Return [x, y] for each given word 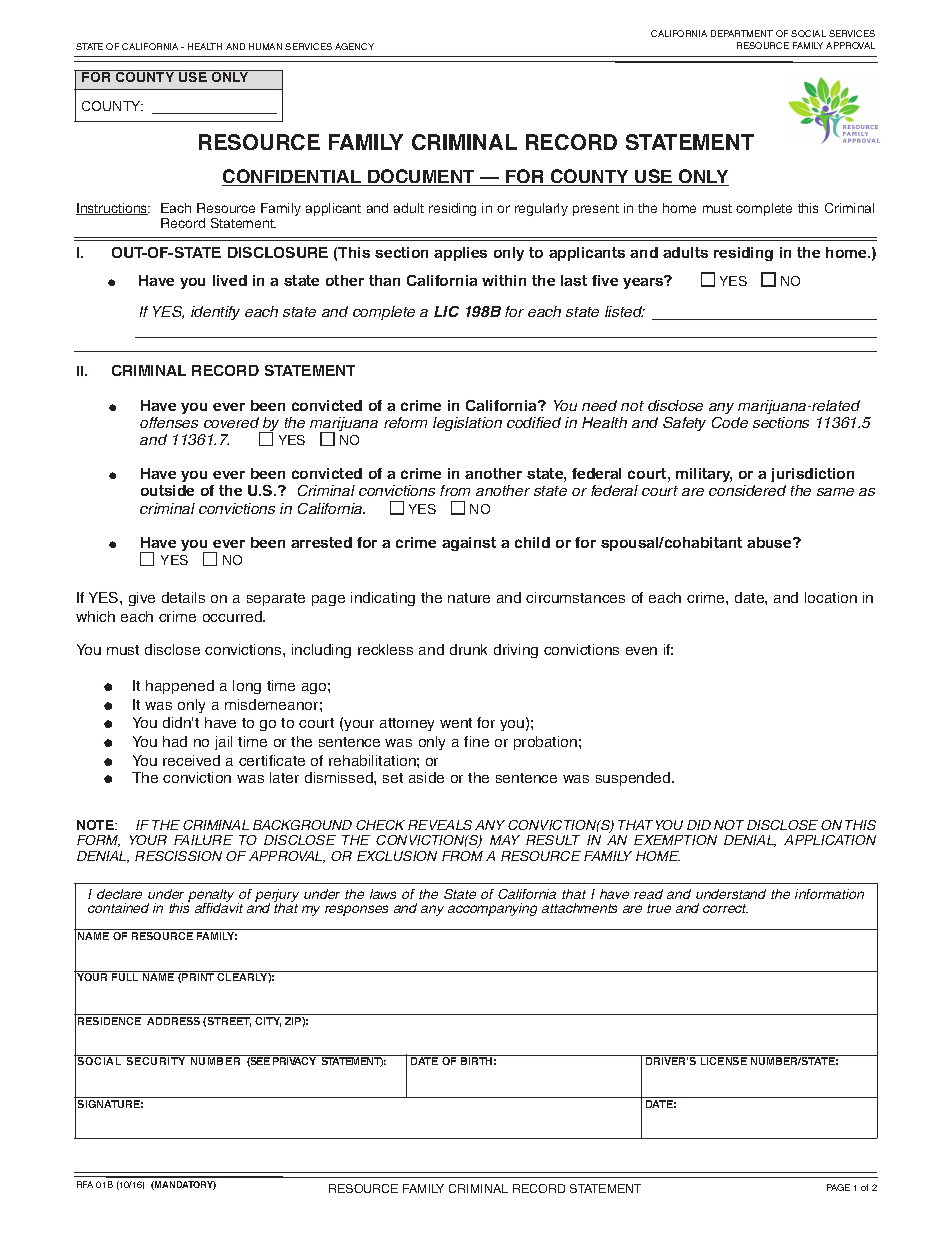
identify [215, 313]
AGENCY [354, 46]
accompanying [492, 909]
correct [725, 908]
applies [460, 254]
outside [167, 490]
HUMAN [265, 46]
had [175, 741]
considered [747, 490]
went [456, 723]
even [641, 651]
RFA [85, 1184]
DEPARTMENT [742, 33]
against [469, 544]
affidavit [219, 906]
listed [625, 311]
